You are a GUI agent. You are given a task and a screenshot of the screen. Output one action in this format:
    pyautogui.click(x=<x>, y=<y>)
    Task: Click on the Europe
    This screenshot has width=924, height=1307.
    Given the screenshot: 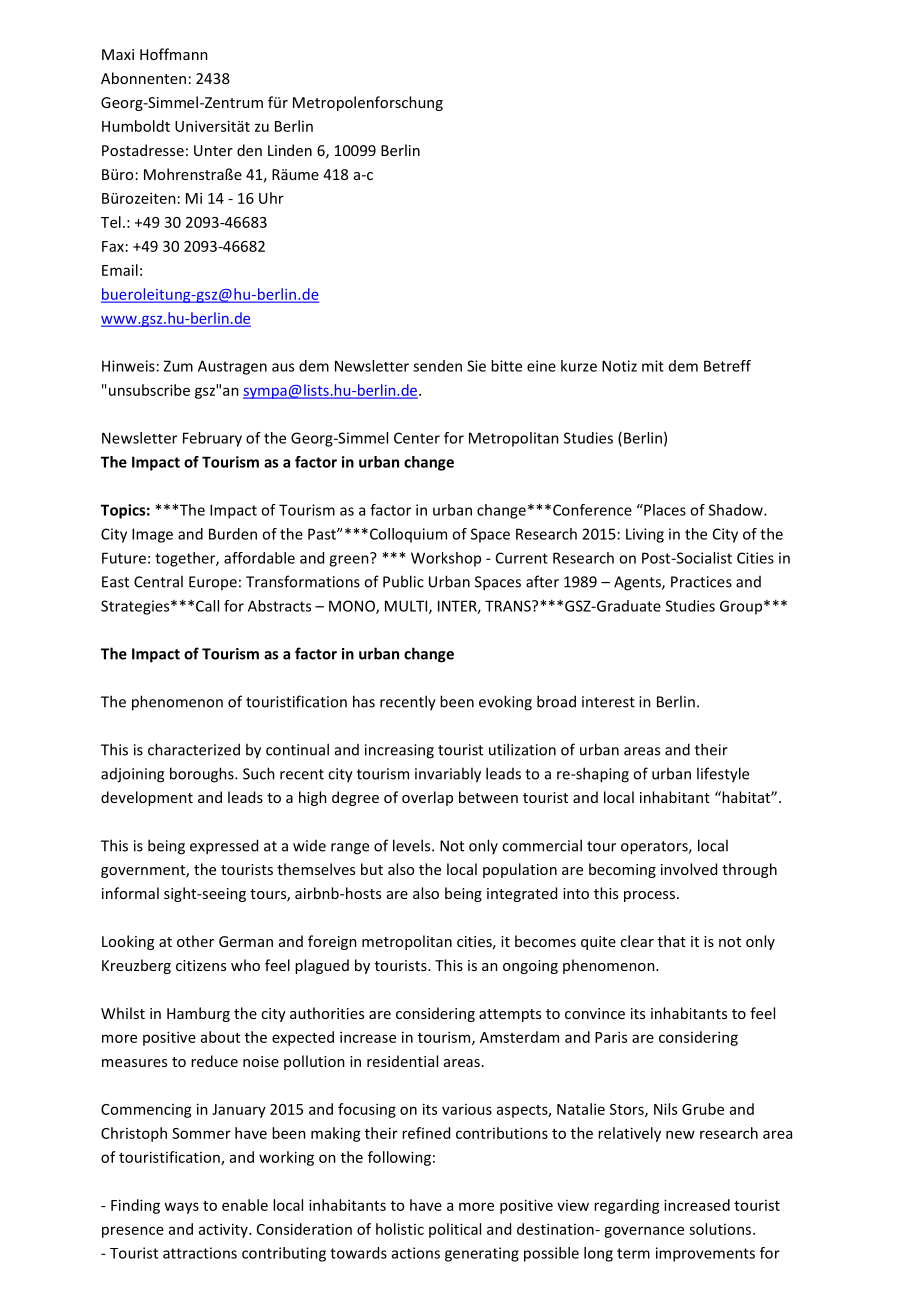 What is the action you would take?
    pyautogui.click(x=213, y=583)
